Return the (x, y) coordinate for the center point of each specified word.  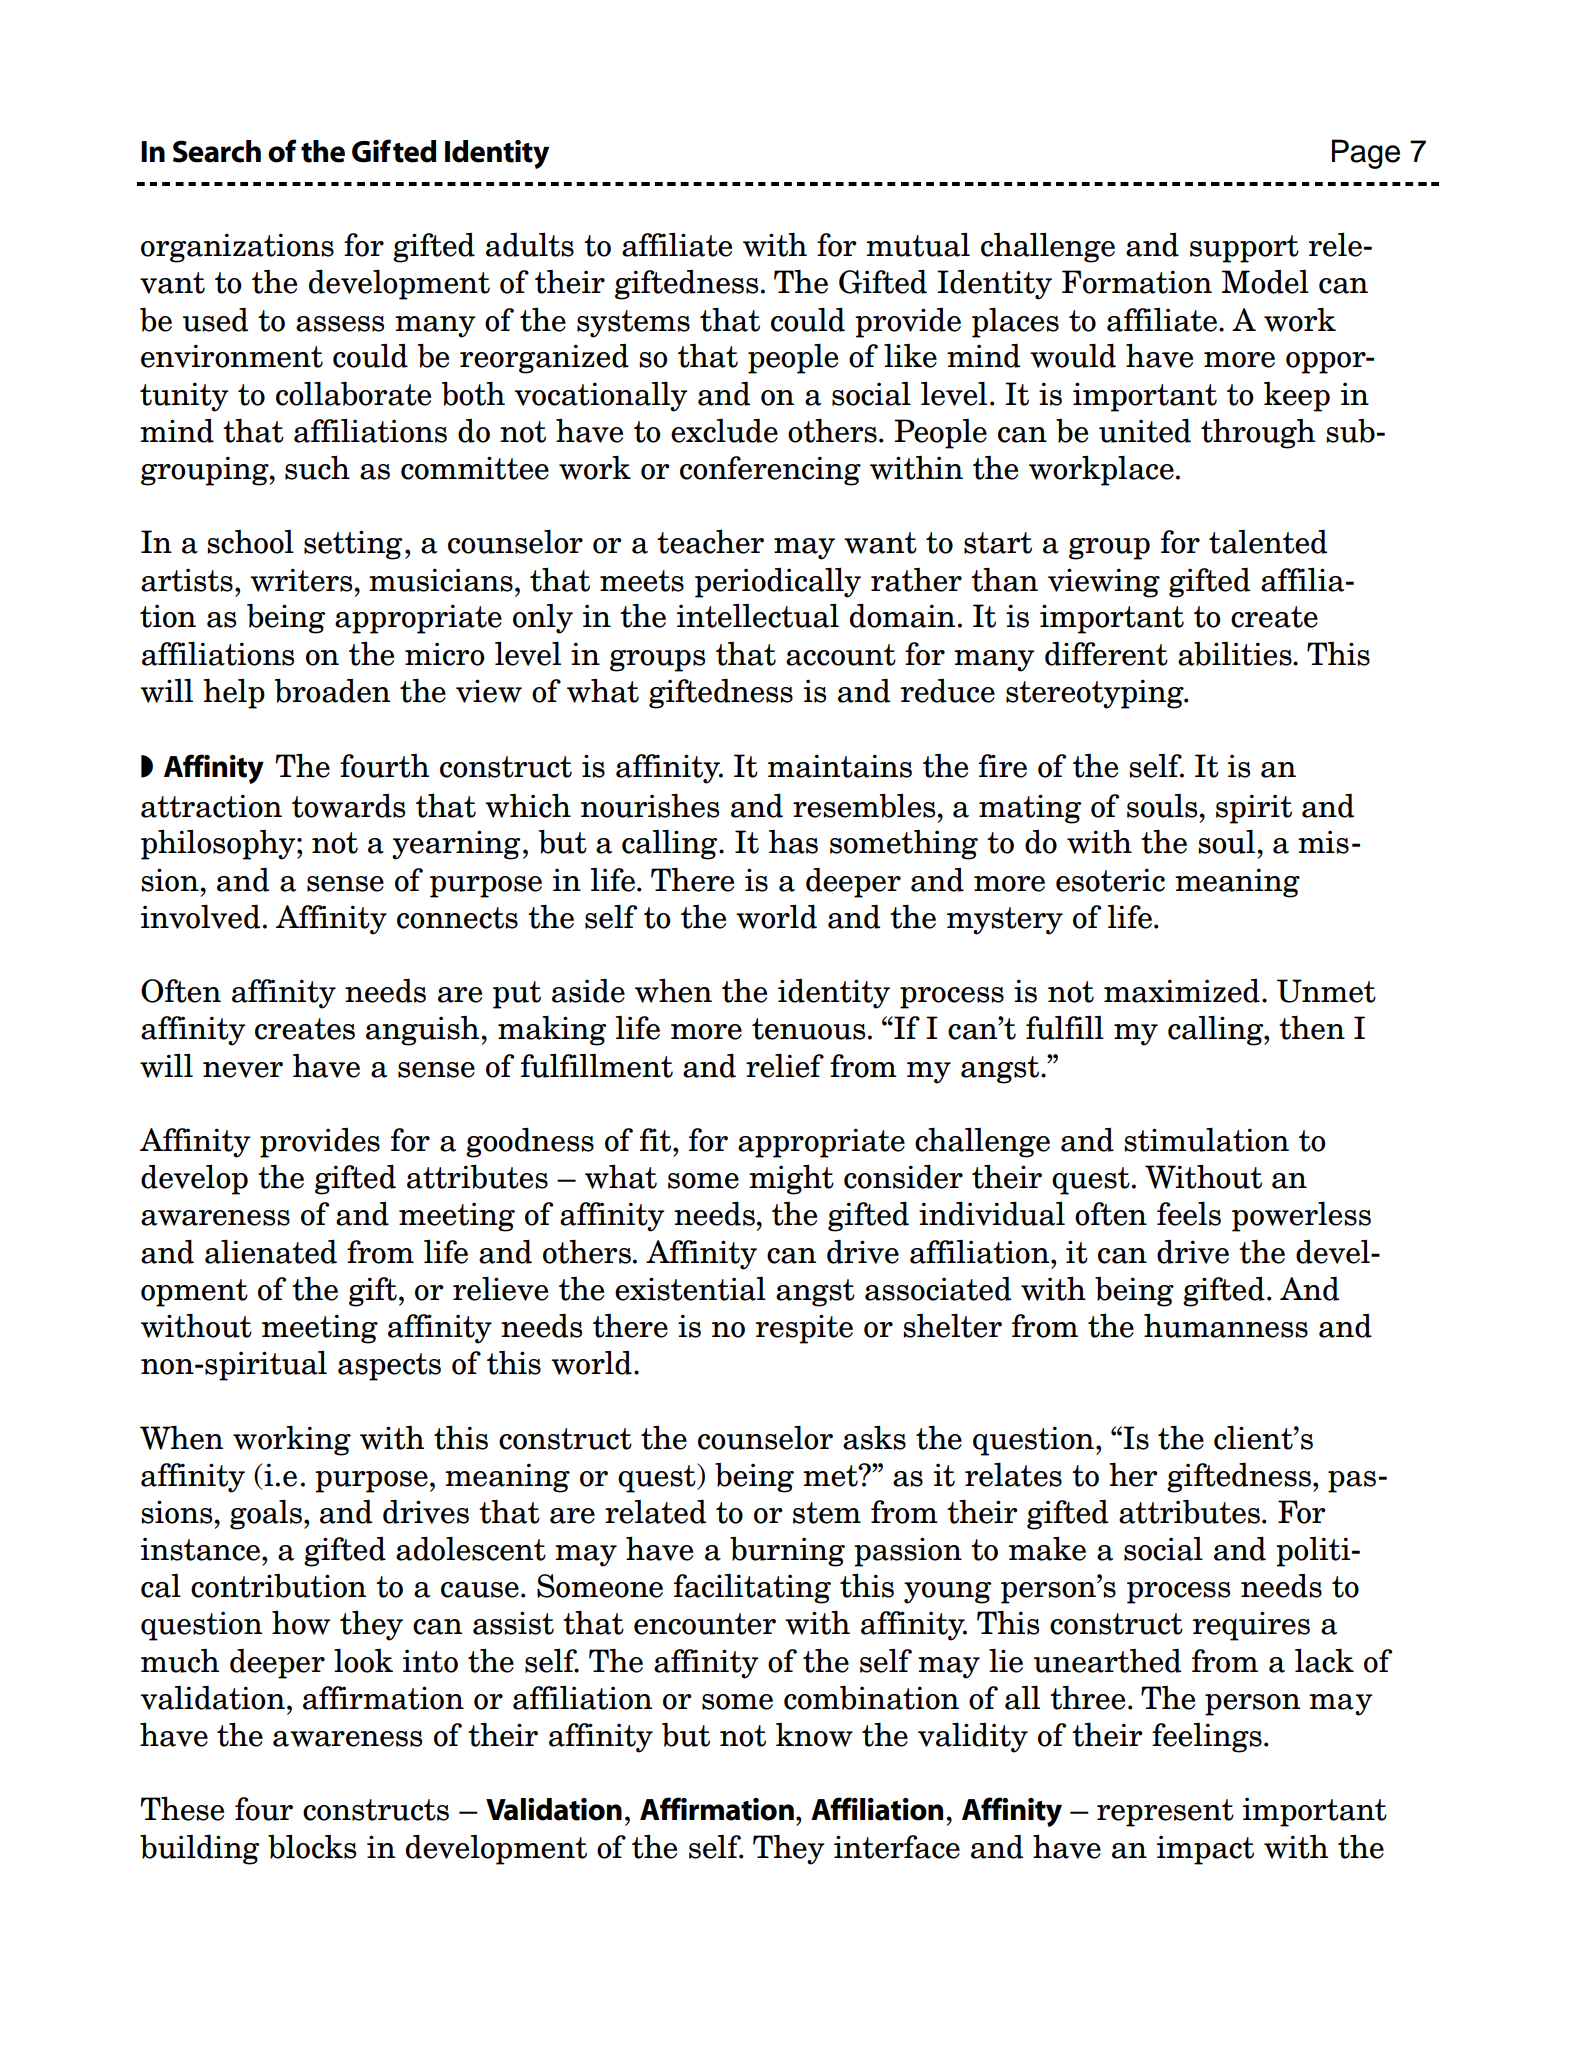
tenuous (808, 1029)
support (1244, 249)
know (814, 1735)
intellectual (758, 616)
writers (302, 580)
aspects (389, 1367)
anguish (424, 1031)
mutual (918, 245)
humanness (1226, 1326)
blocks (312, 1847)
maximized (1182, 991)
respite (804, 1329)
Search (217, 151)
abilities (1236, 654)
